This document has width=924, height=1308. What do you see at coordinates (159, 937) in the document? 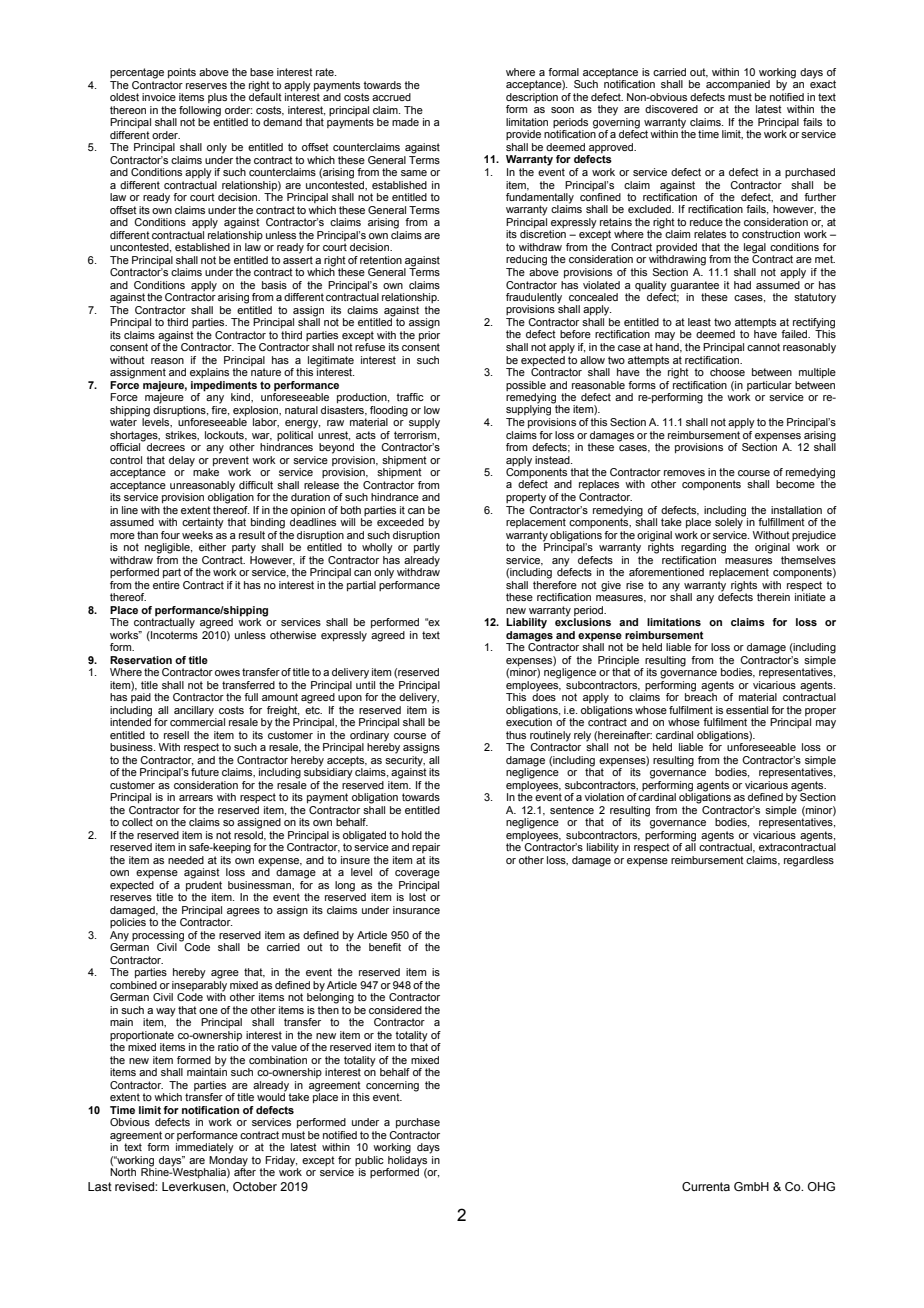
I see `processing` at bounding box center [159, 937].
